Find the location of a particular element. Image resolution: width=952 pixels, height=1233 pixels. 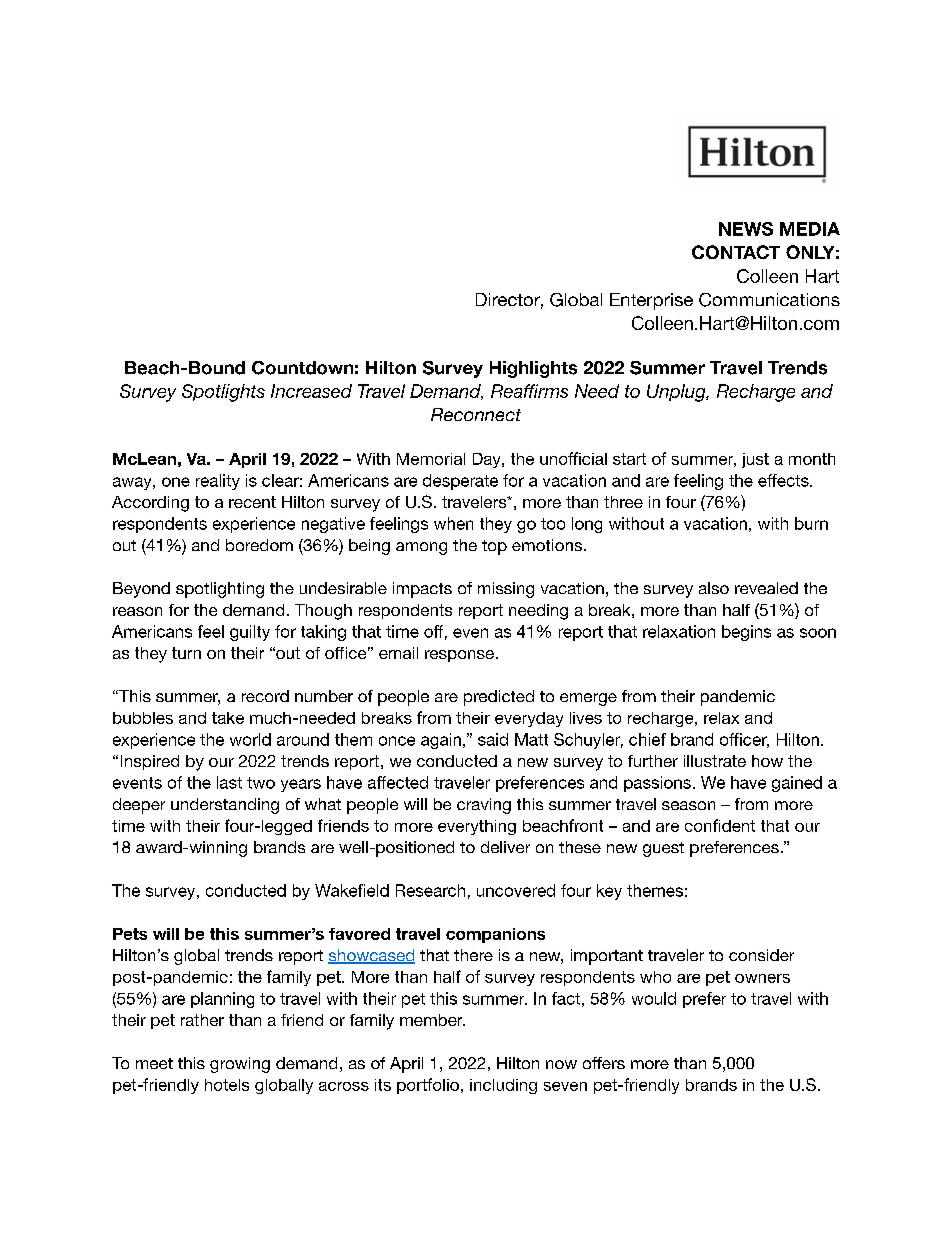

burn is located at coordinates (811, 523).
